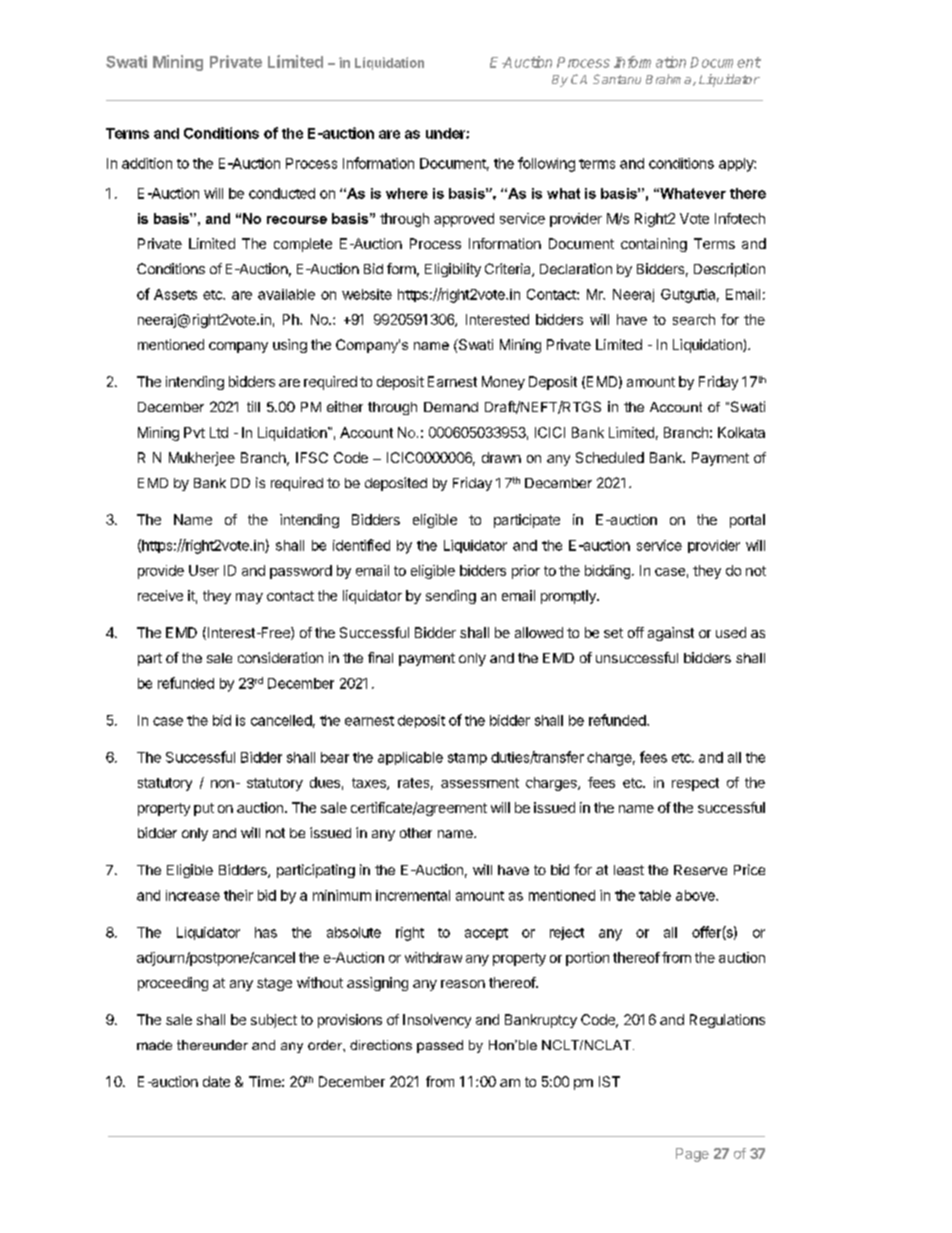  What do you see at coordinates (249, 598) in the document?
I see `may` at bounding box center [249, 598].
